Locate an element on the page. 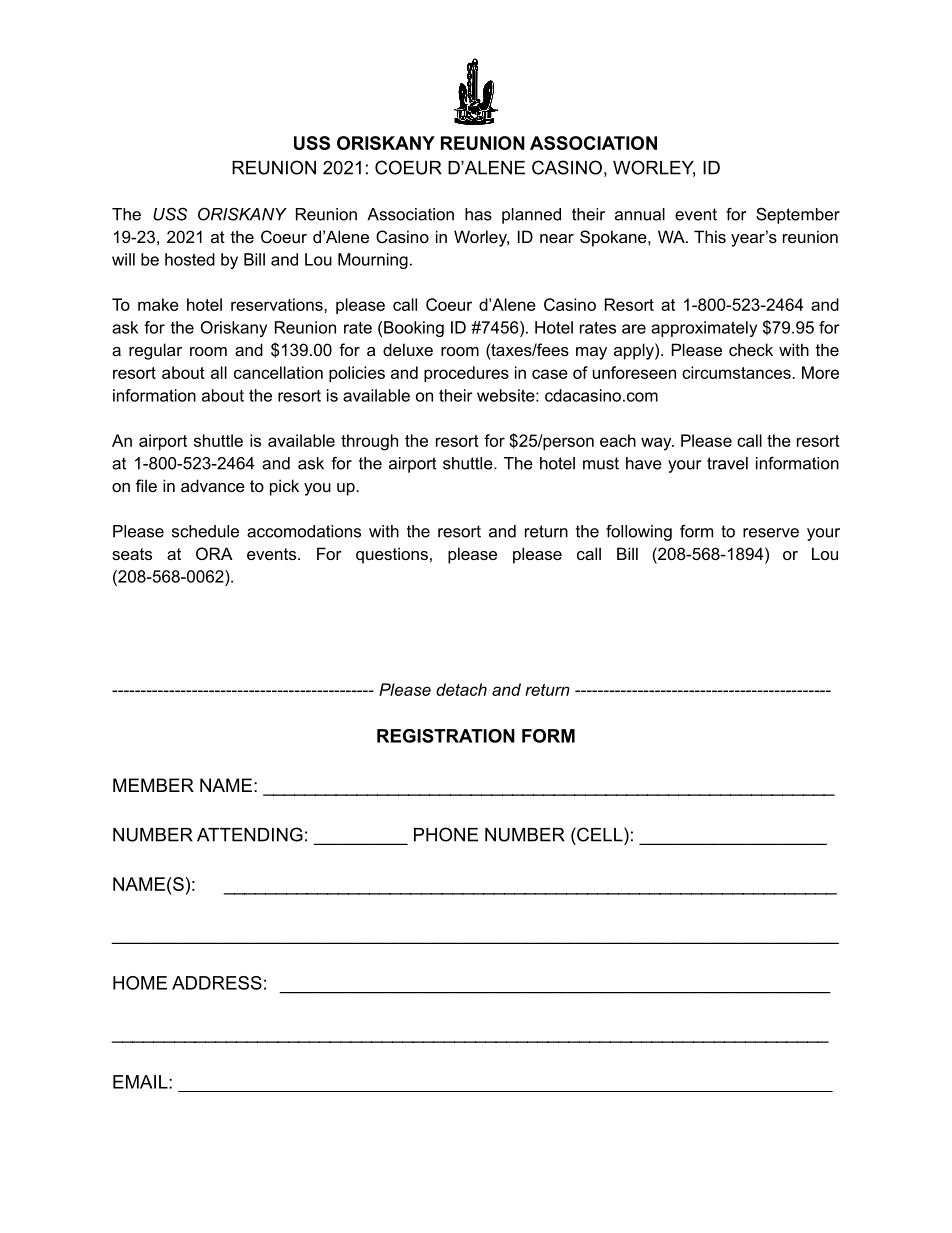 Image resolution: width=952 pixels, height=1233 pixels. procedures is located at coordinates (466, 374).
